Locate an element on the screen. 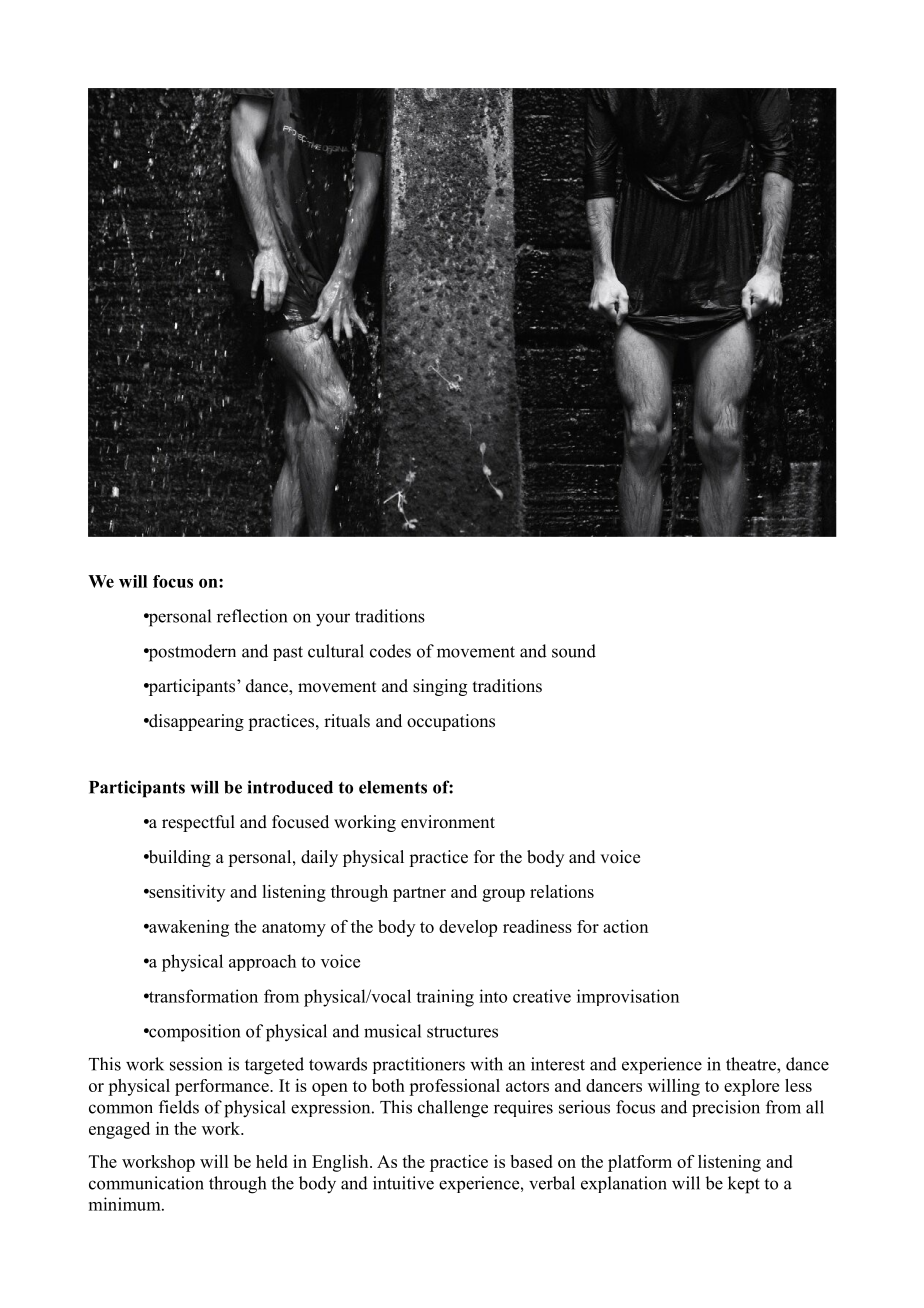  structures is located at coordinates (462, 1032).
